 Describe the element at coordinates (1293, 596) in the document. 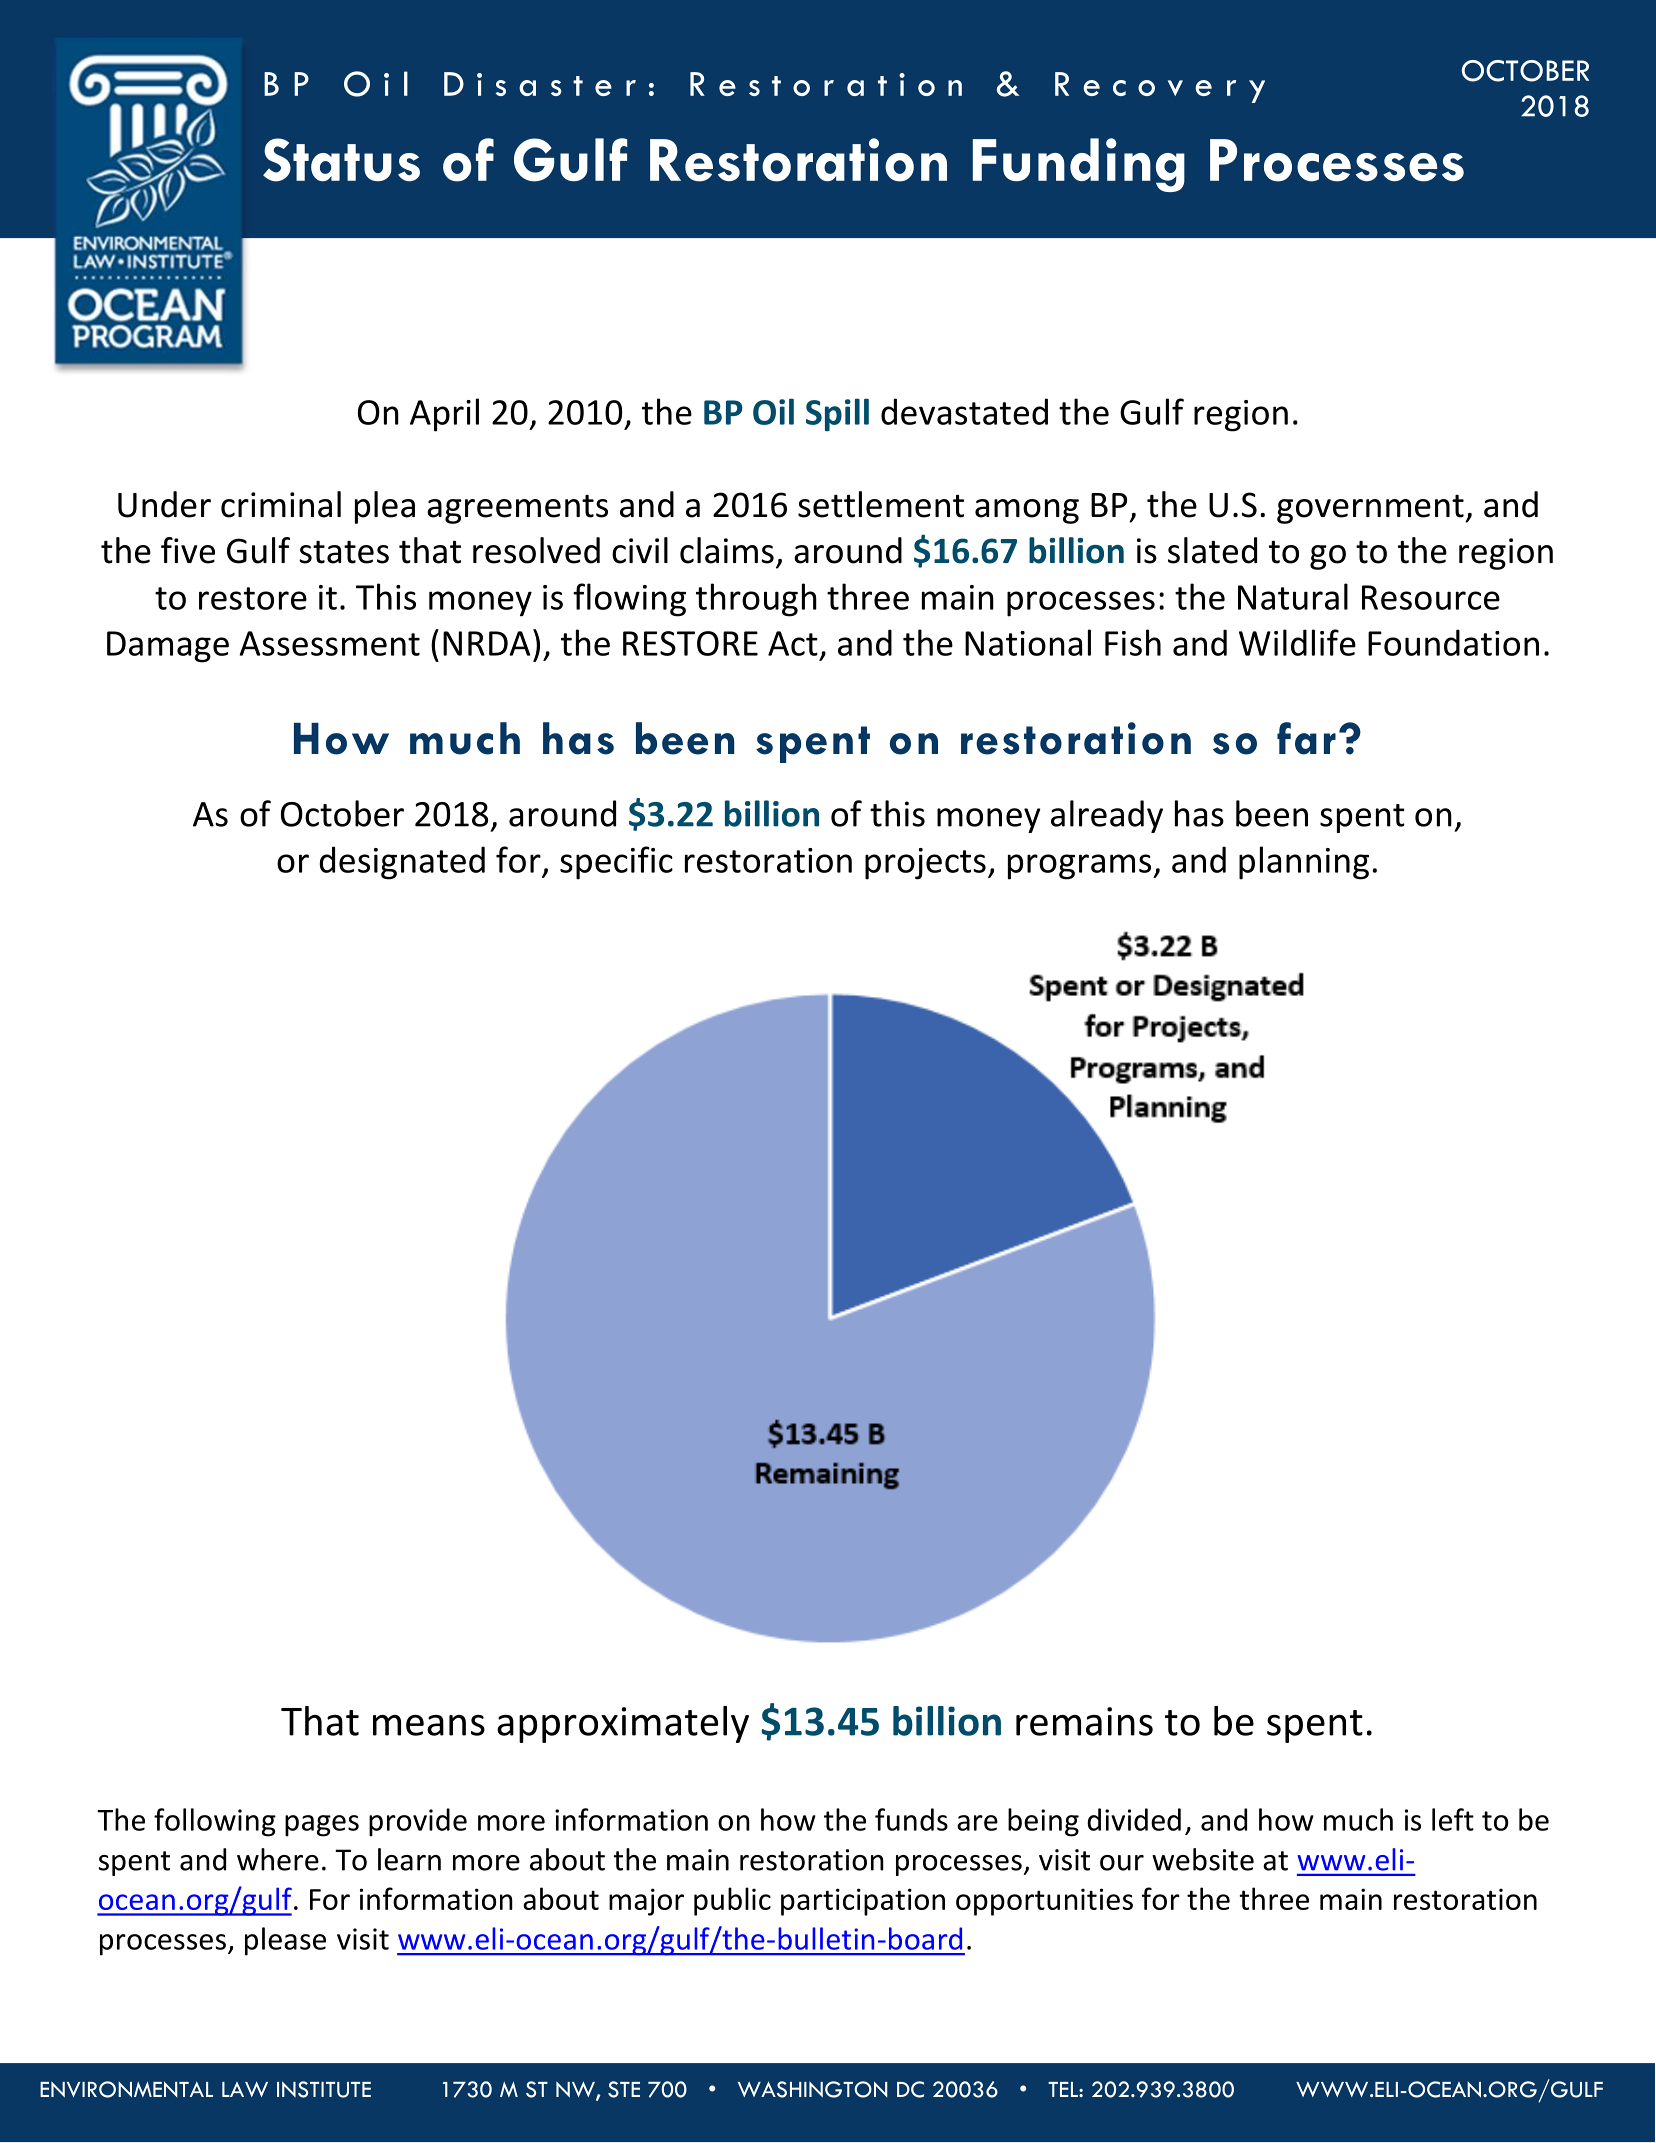

I see `Natural` at that location.
